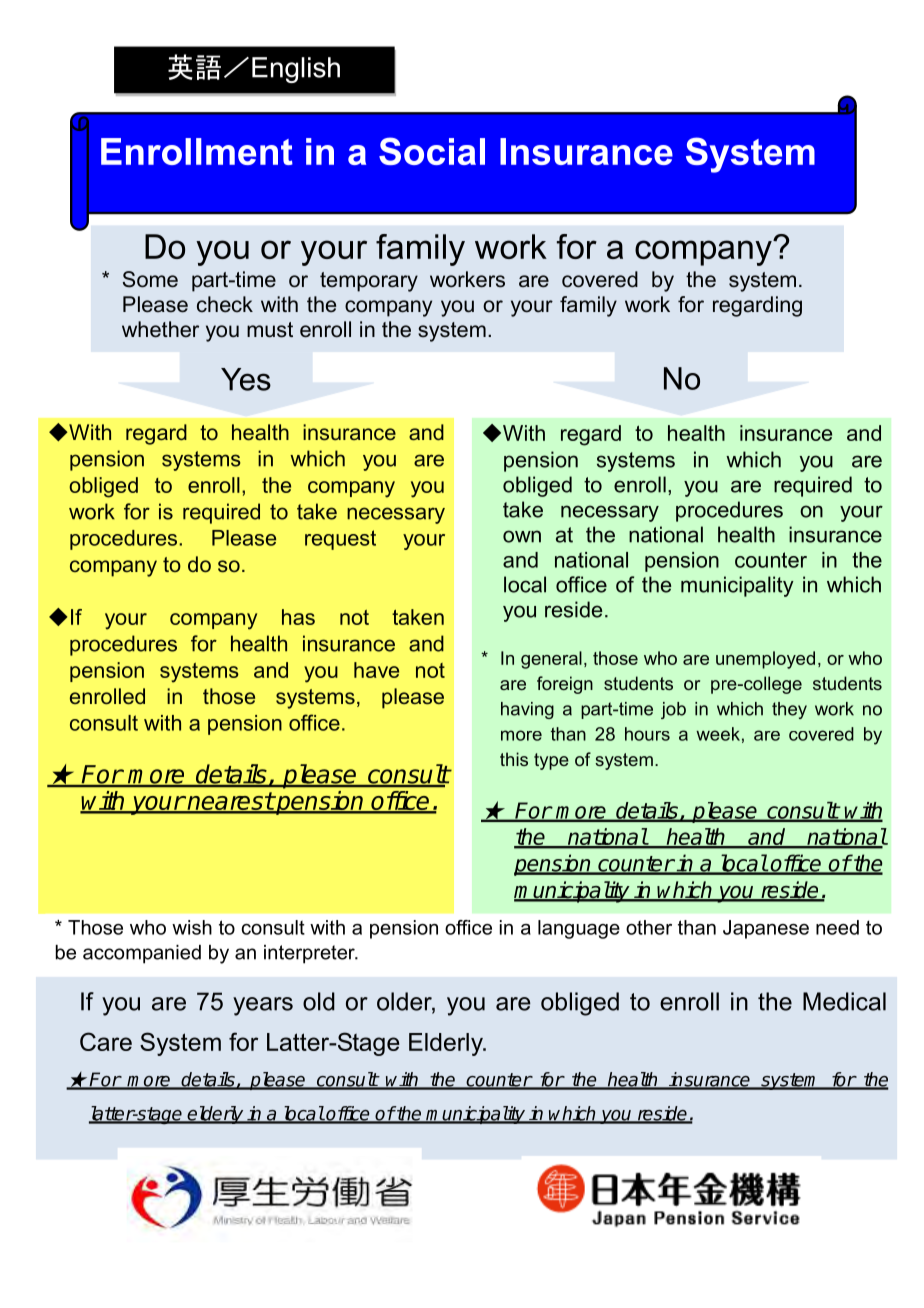  What do you see at coordinates (298, 617) in the document?
I see `has` at bounding box center [298, 617].
